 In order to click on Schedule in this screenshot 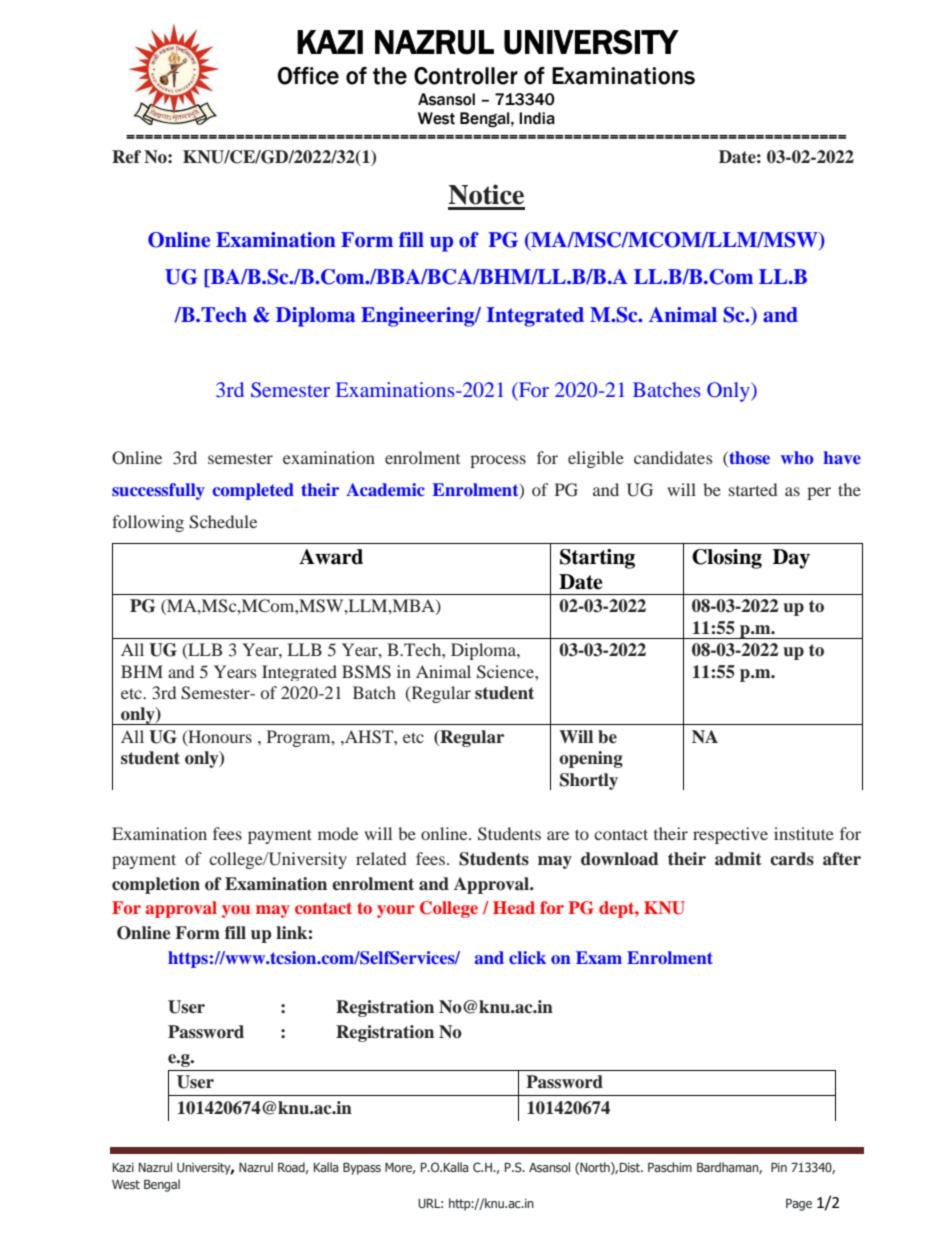, I will do `click(223, 522)`.
